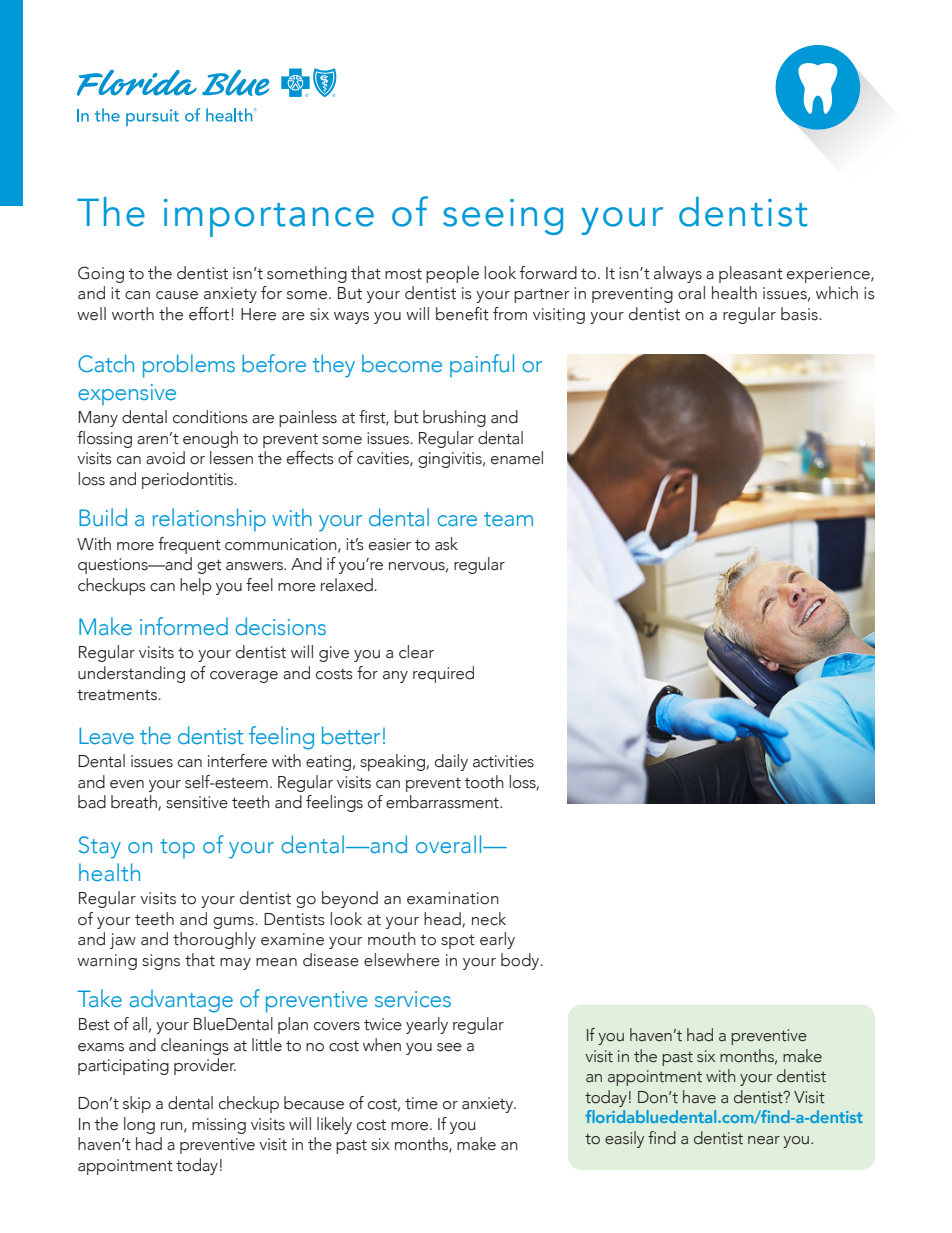 This screenshot has width=952, height=1233. I want to click on missing, so click(219, 1126).
